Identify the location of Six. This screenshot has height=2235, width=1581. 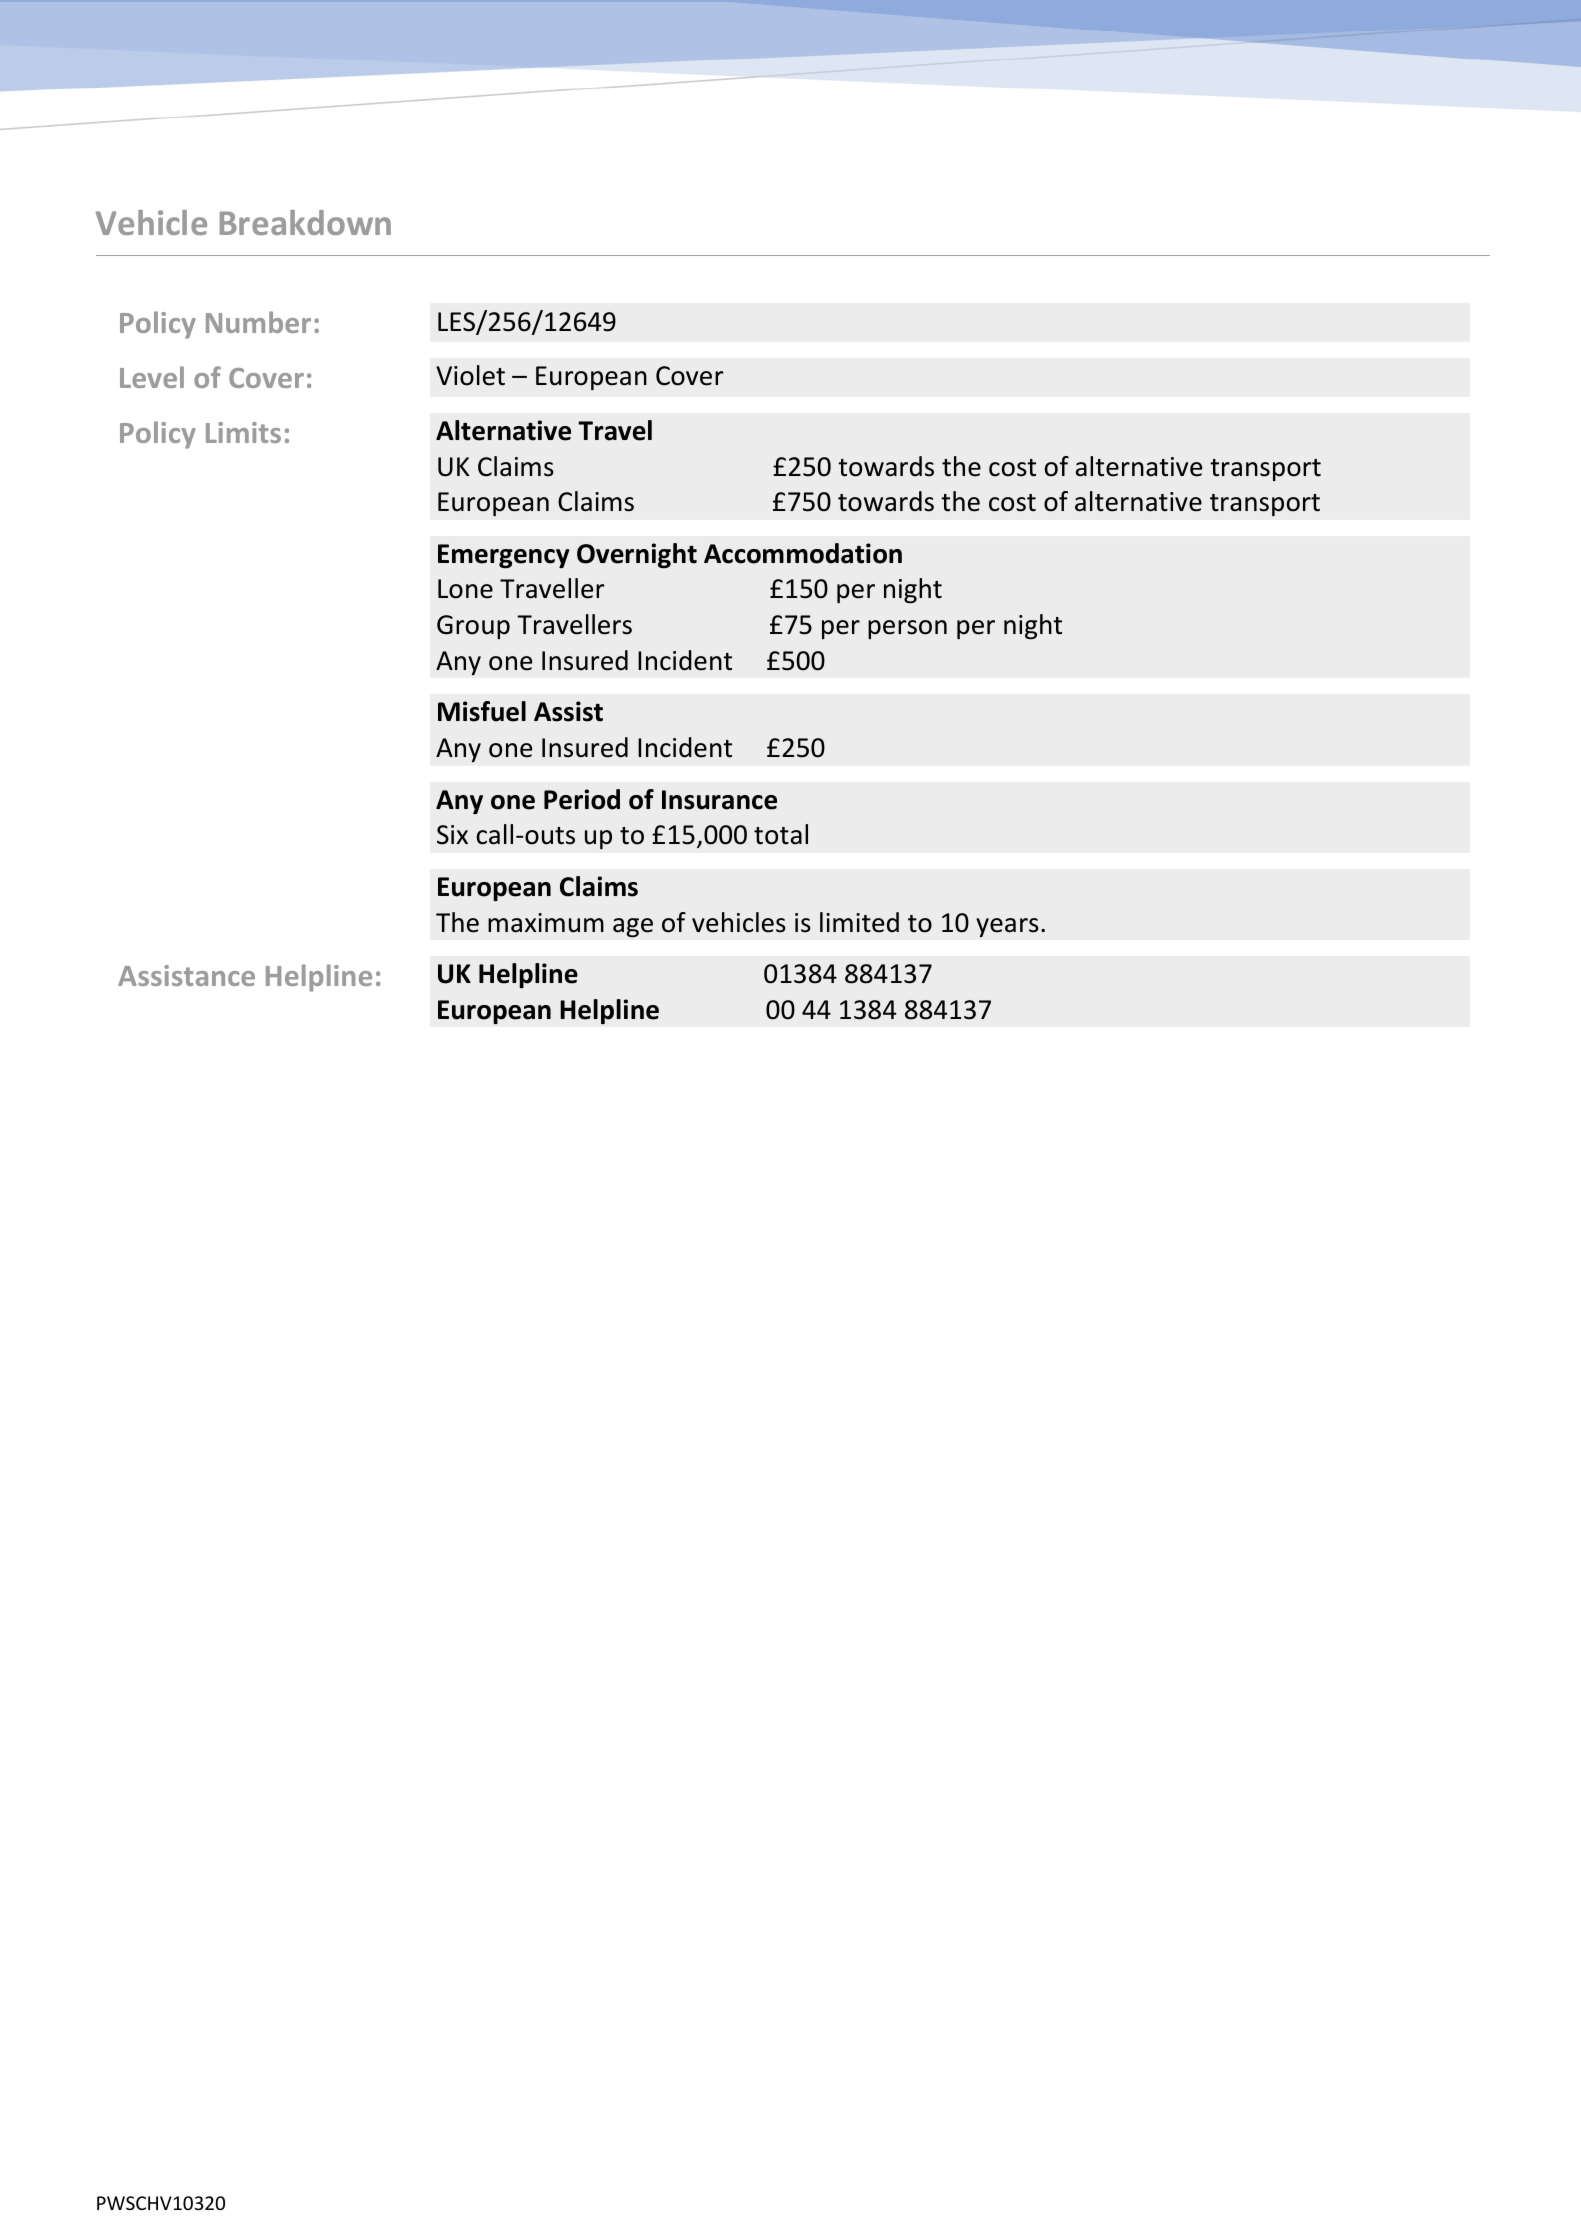
(452, 835).
